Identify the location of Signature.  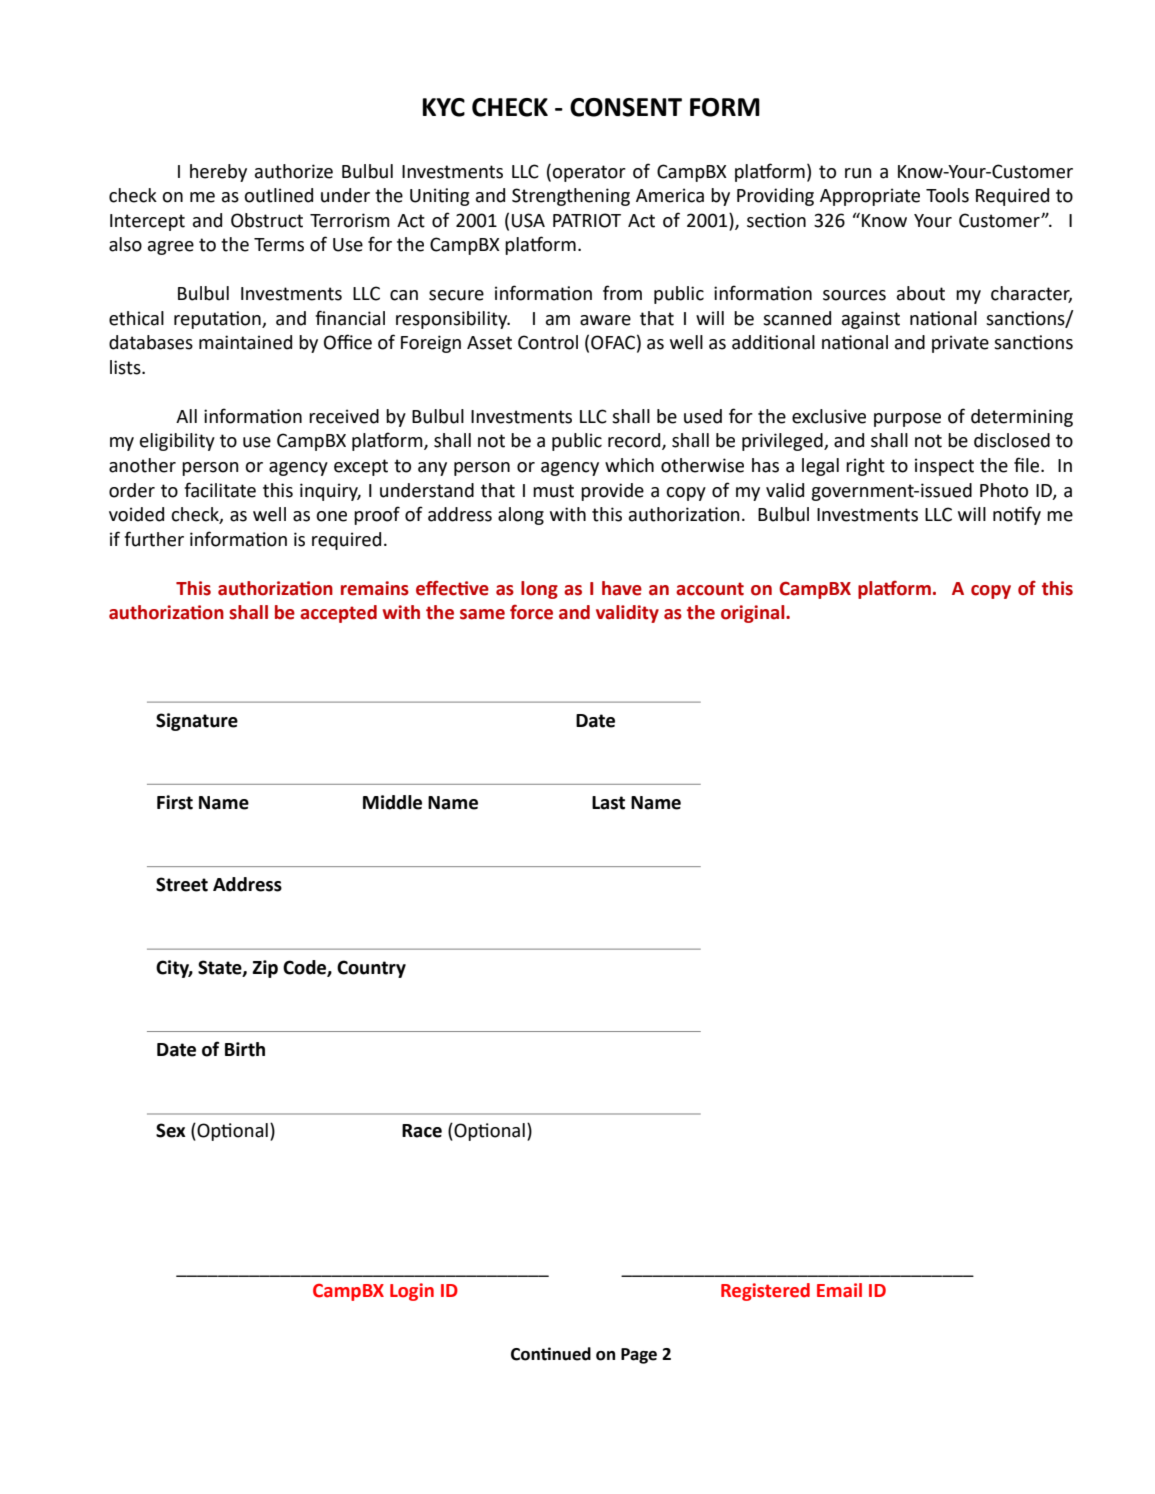
(197, 722).
